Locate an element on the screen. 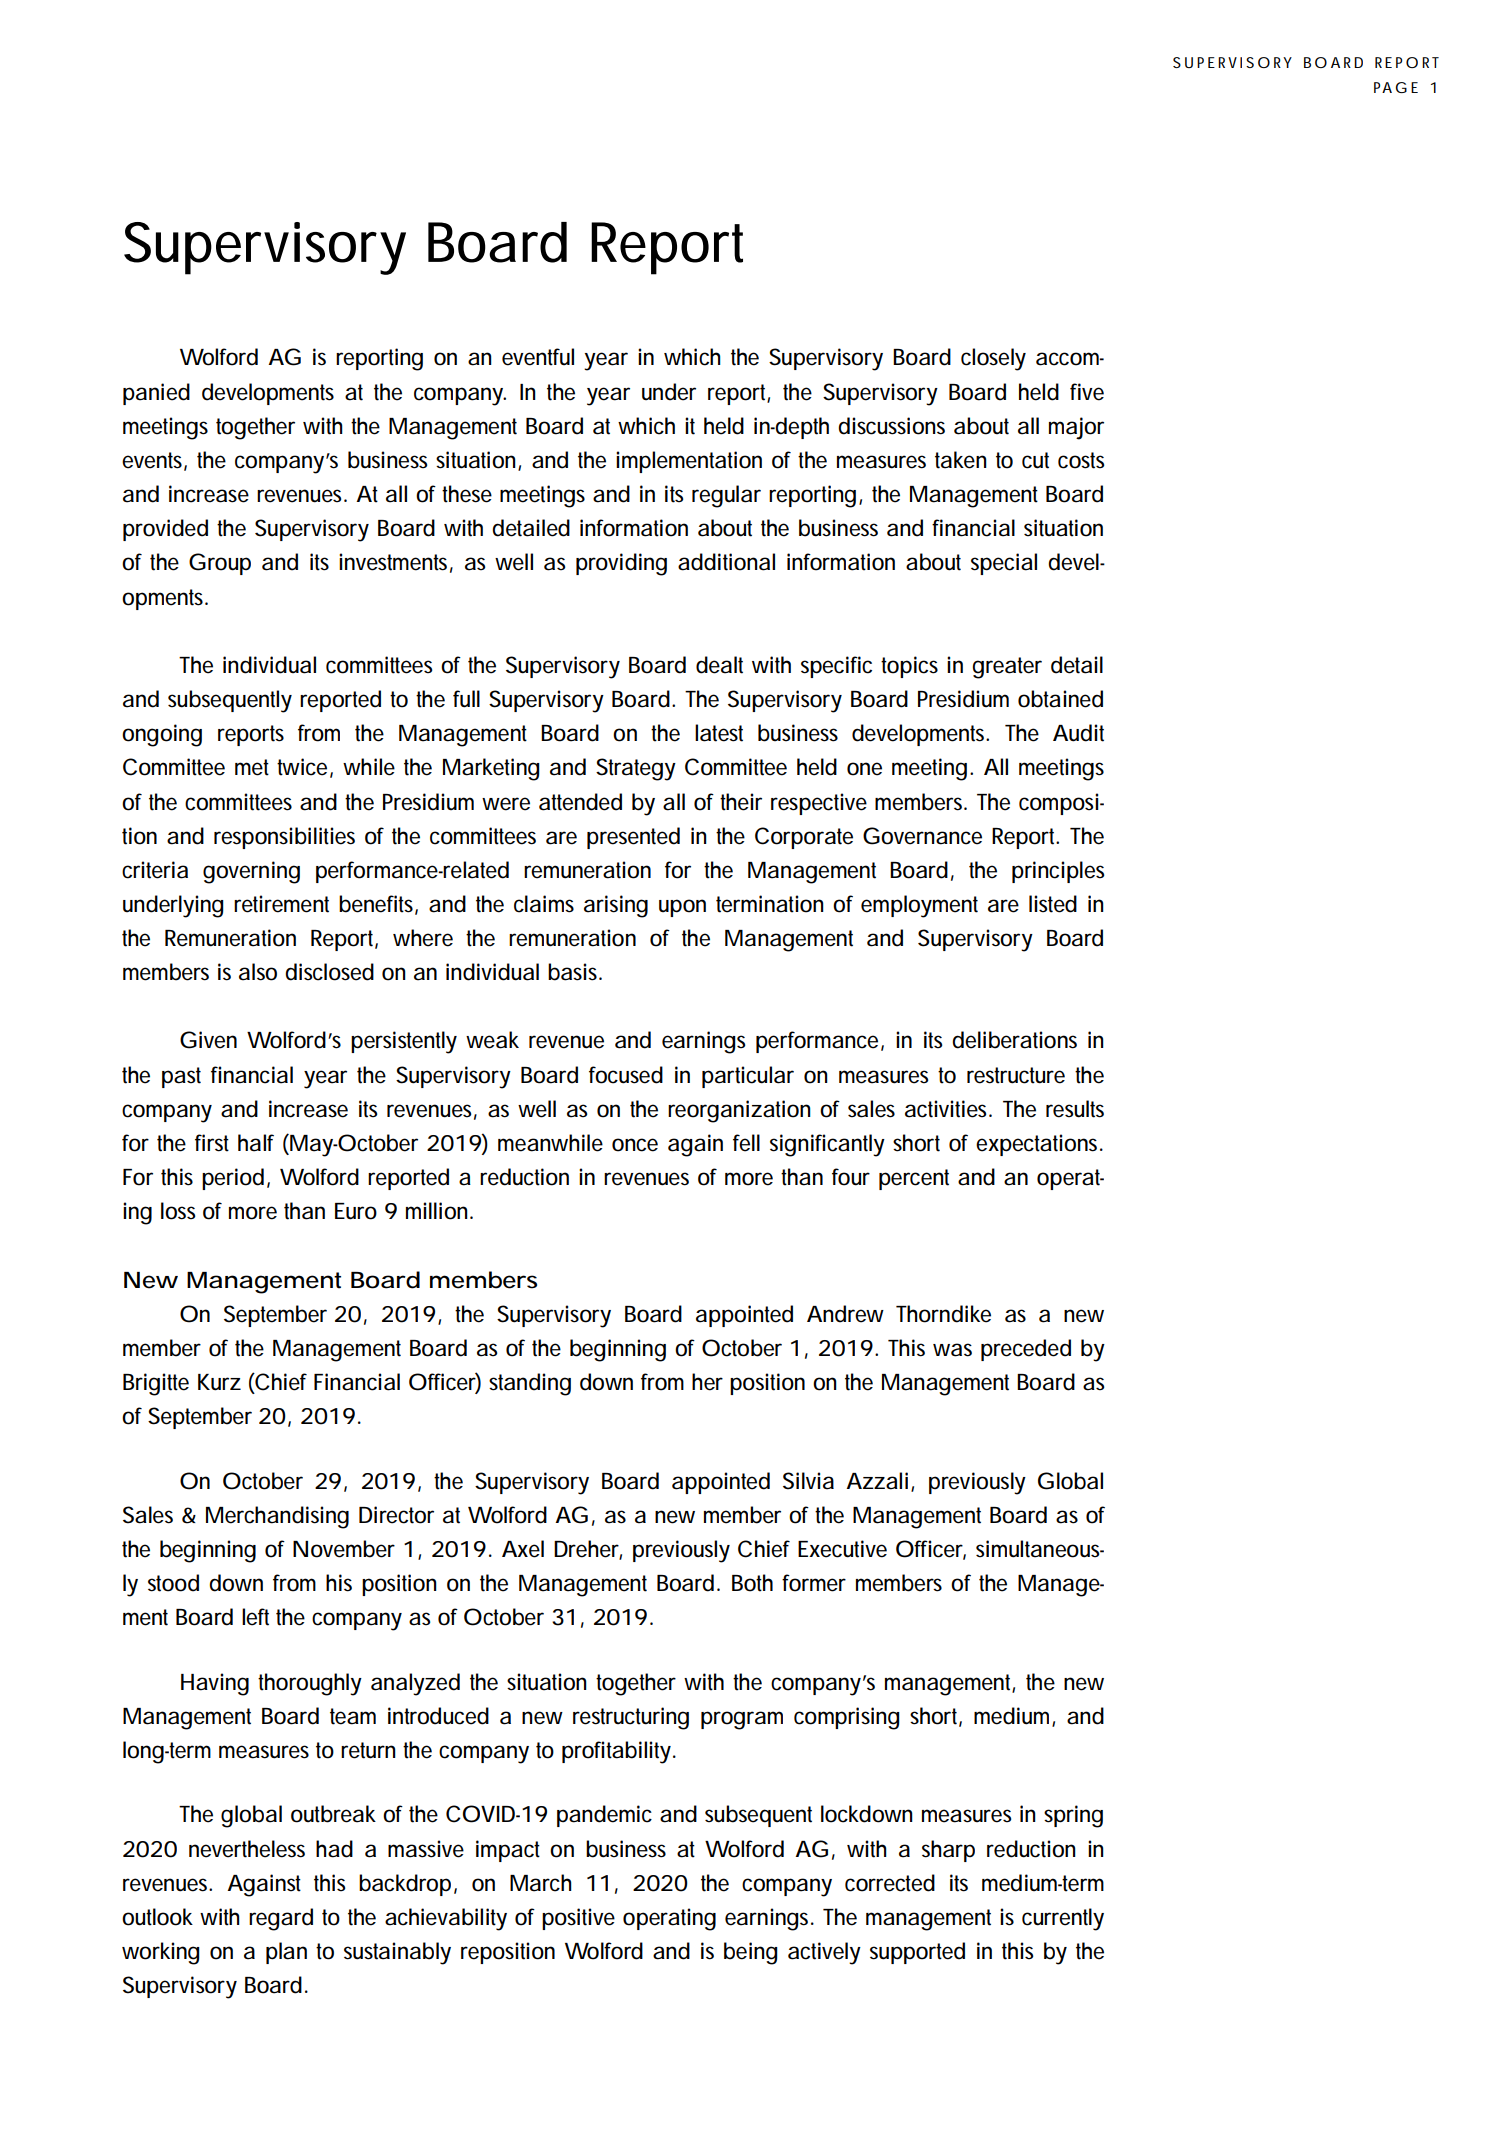 The width and height of the screenshot is (1505, 2130). regard is located at coordinates (281, 1919).
